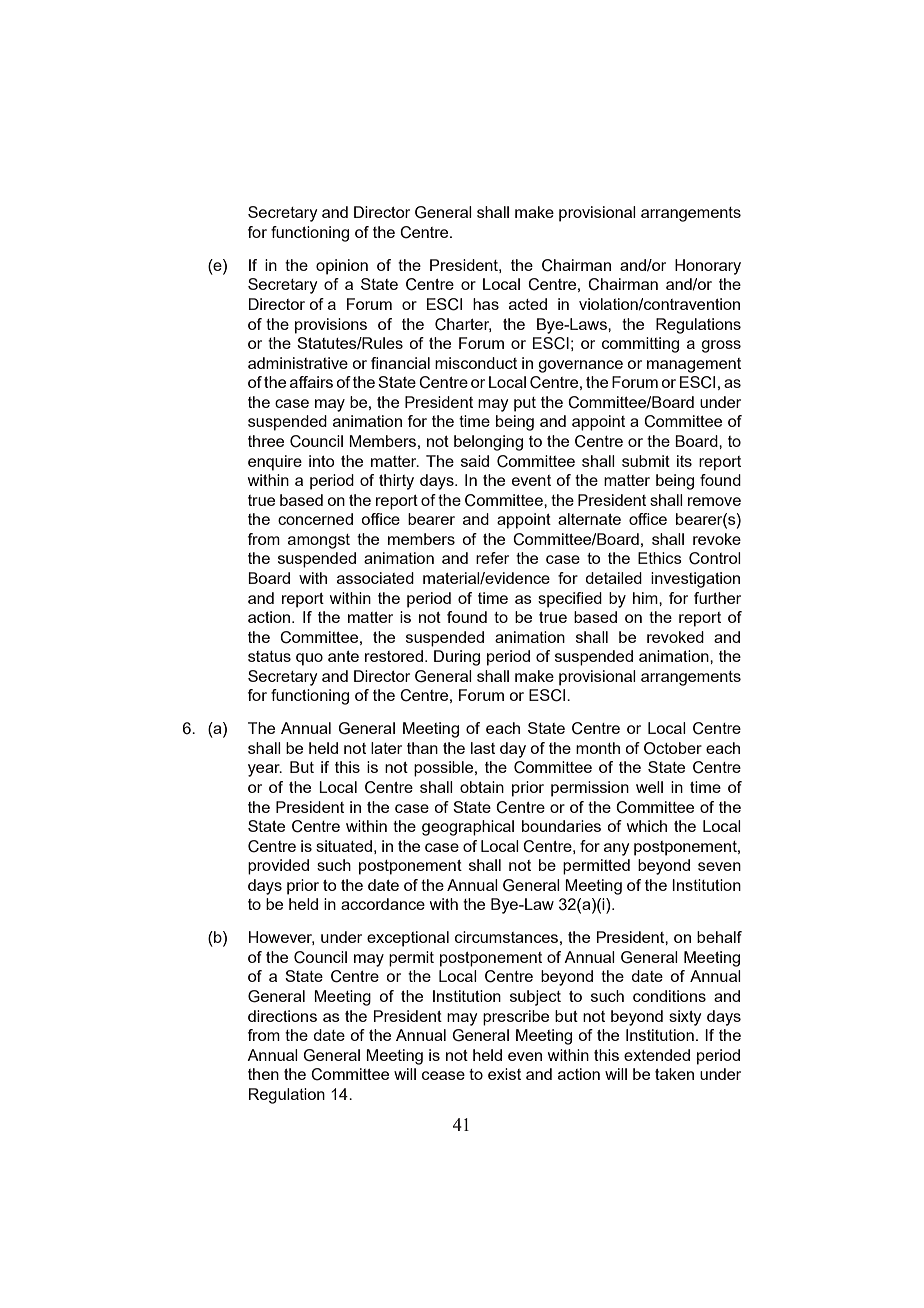  I want to click on its, so click(684, 461).
